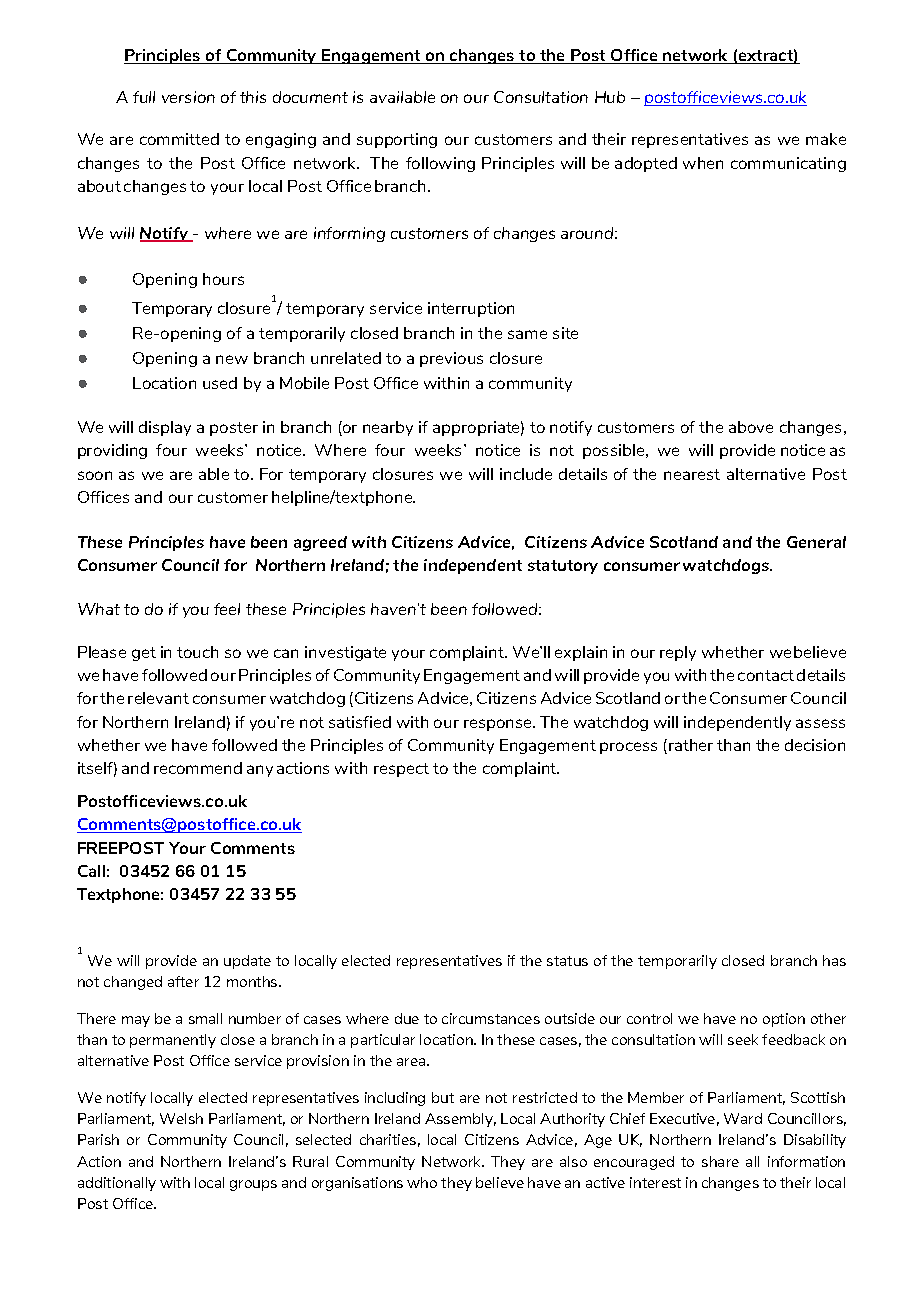 This page has height=1308, width=924. Describe the element at coordinates (181, 1118) in the page. I see `Welsh` at that location.
